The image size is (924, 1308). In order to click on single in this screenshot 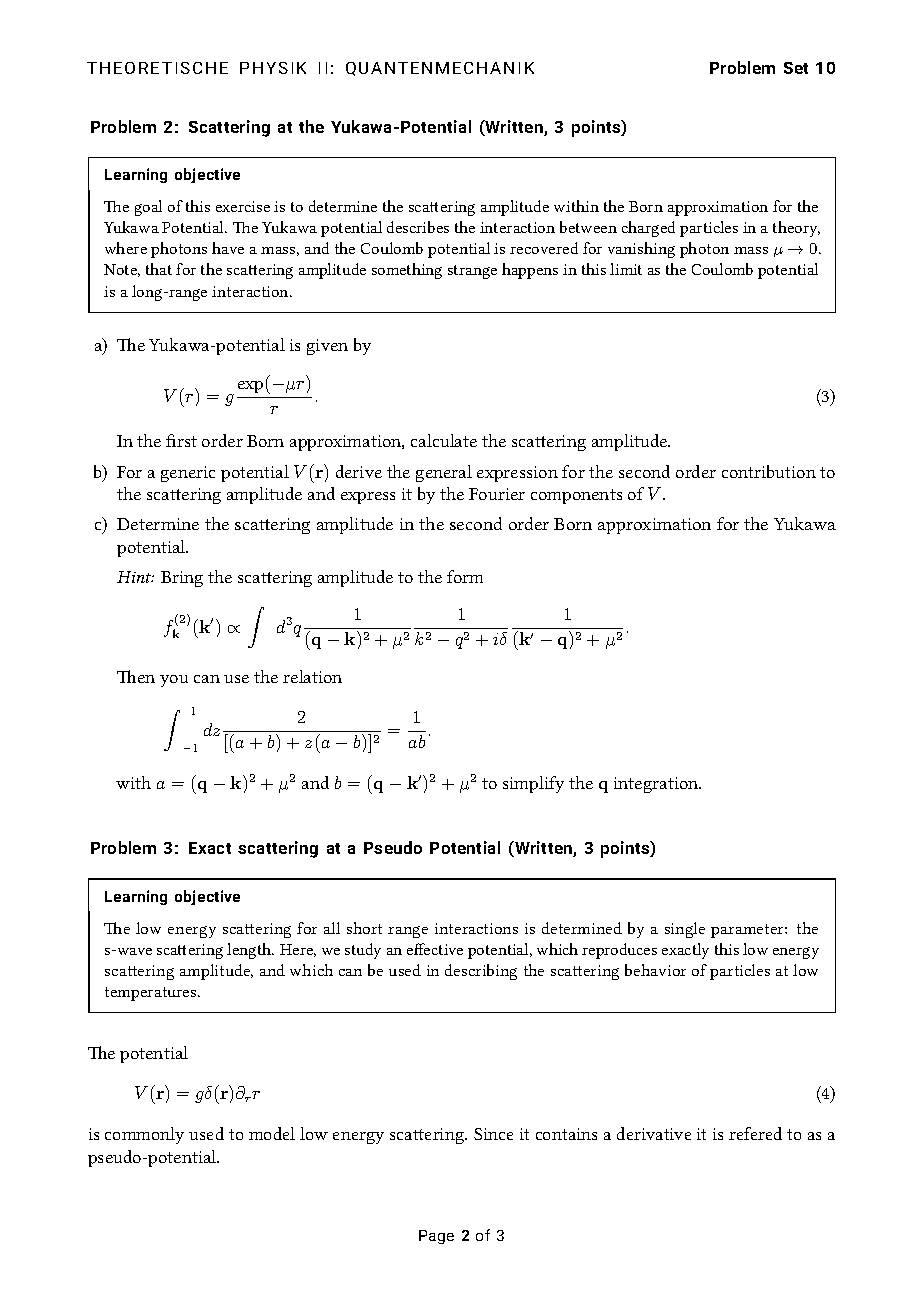, I will do `click(685, 930)`.
